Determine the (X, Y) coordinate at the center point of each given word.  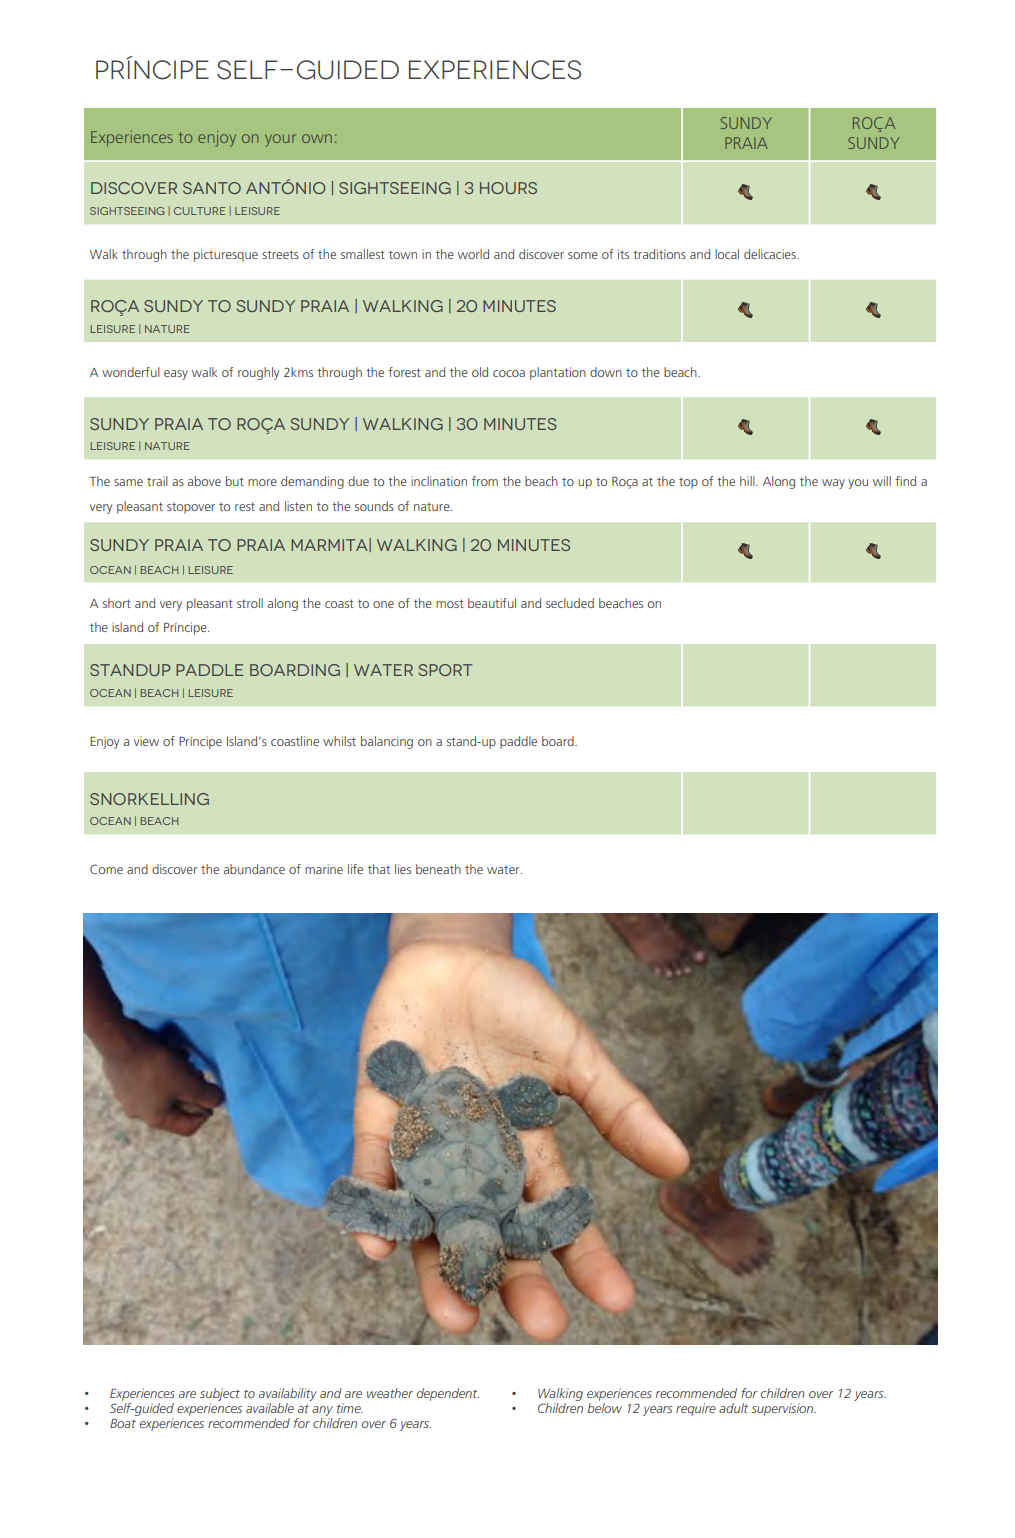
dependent (448, 1394)
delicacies (771, 254)
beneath (438, 869)
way (833, 484)
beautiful (492, 603)
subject (220, 1394)
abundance (254, 869)
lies (403, 869)
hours (508, 188)
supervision (783, 1409)
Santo (212, 188)
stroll (250, 603)
